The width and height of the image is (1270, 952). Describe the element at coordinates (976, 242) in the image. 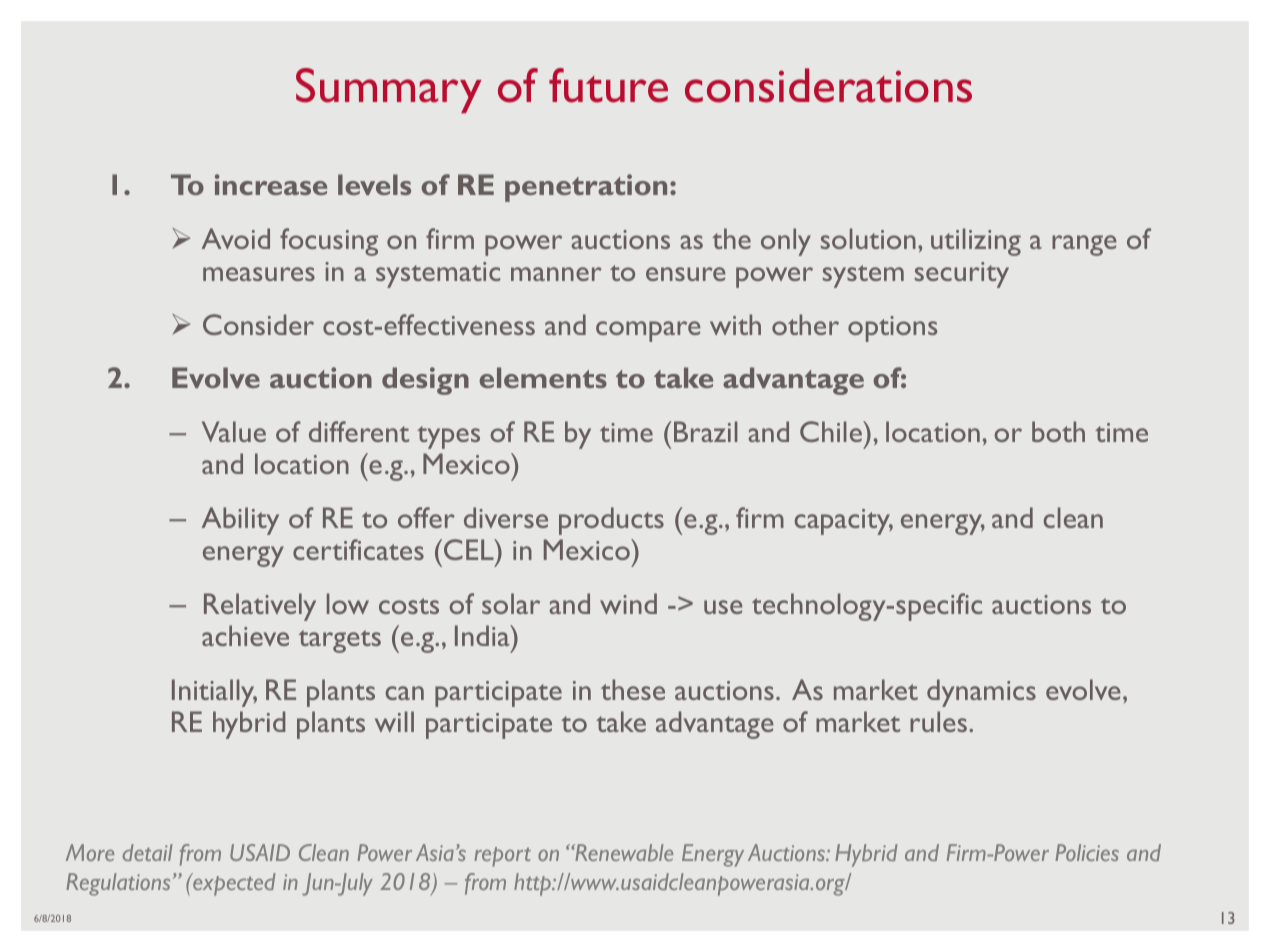

I see `utilizing` at that location.
